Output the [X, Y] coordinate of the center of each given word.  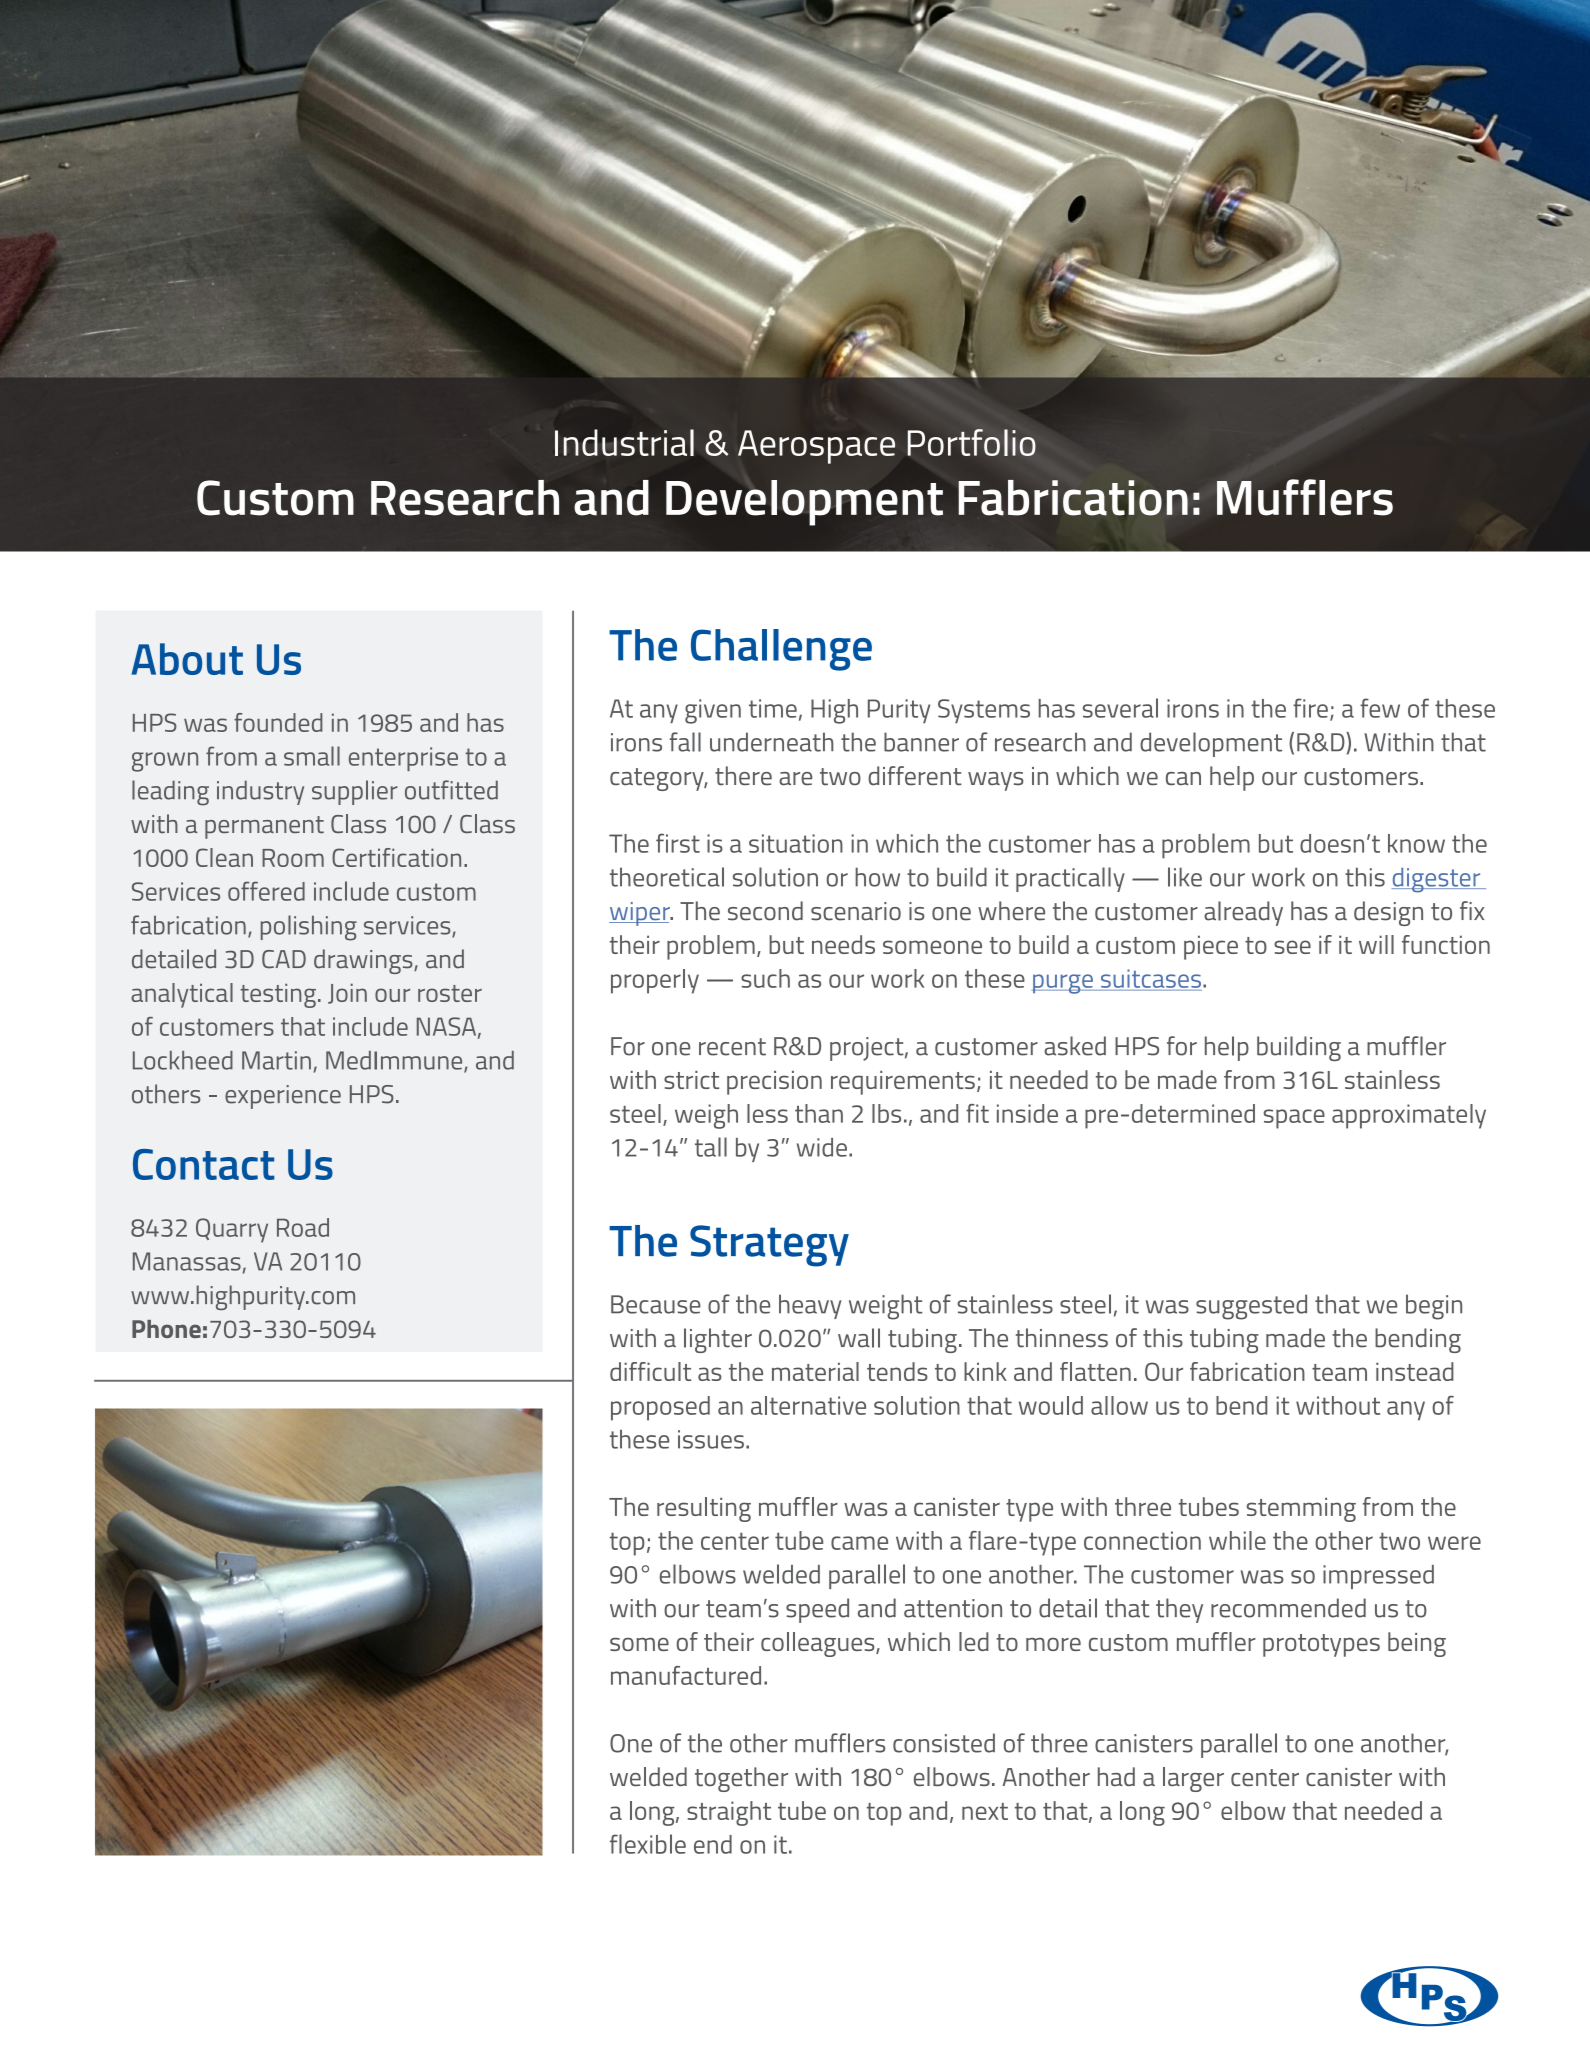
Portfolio [972, 442]
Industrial [624, 442]
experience [283, 1097]
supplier [355, 792]
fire [1310, 708]
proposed [660, 1408]
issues [711, 1439]
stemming [1301, 1510]
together [741, 1779]
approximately [1409, 1116]
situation [796, 843]
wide [822, 1147]
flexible [648, 1844]
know [1416, 843]
